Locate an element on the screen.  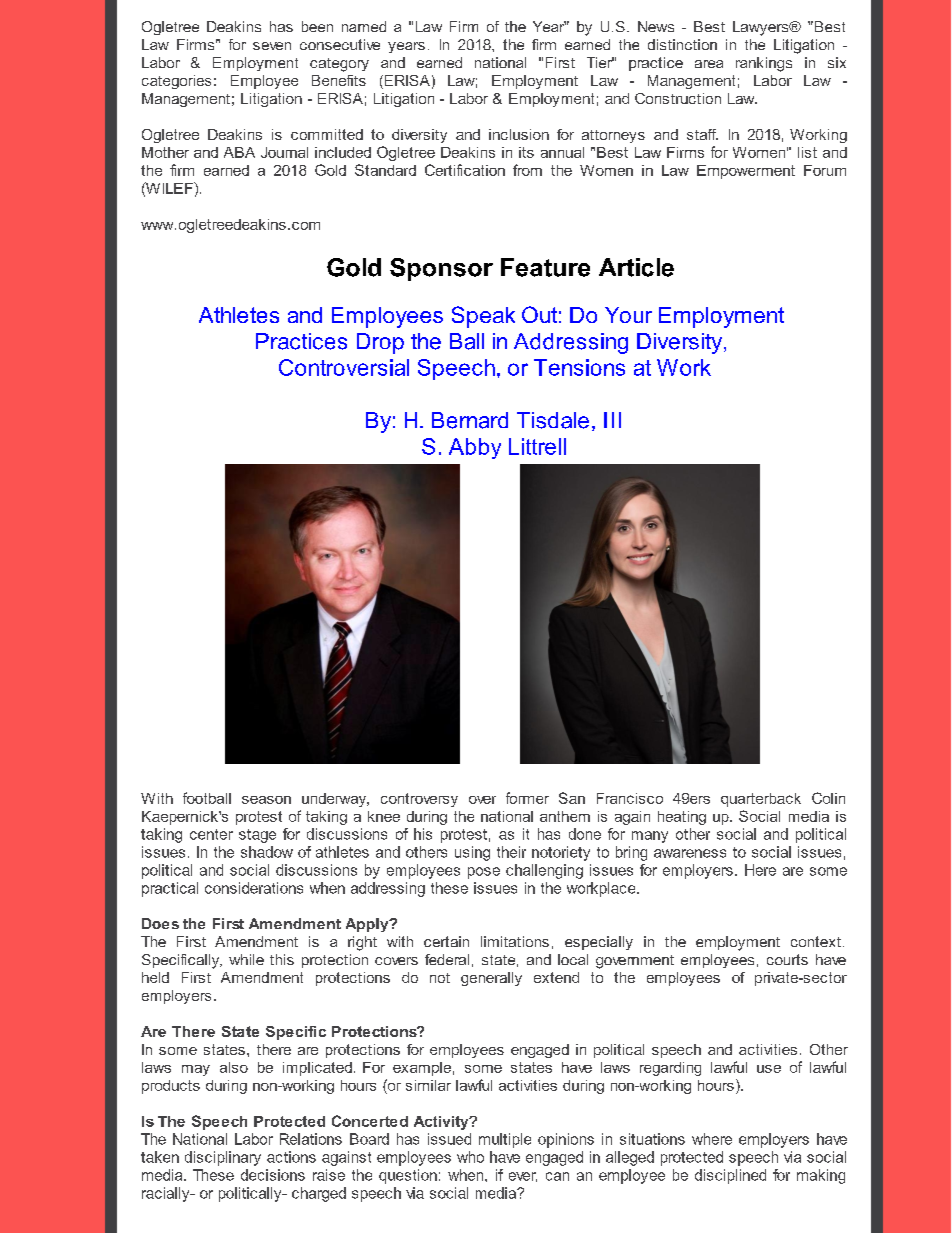
season is located at coordinates (266, 800).
